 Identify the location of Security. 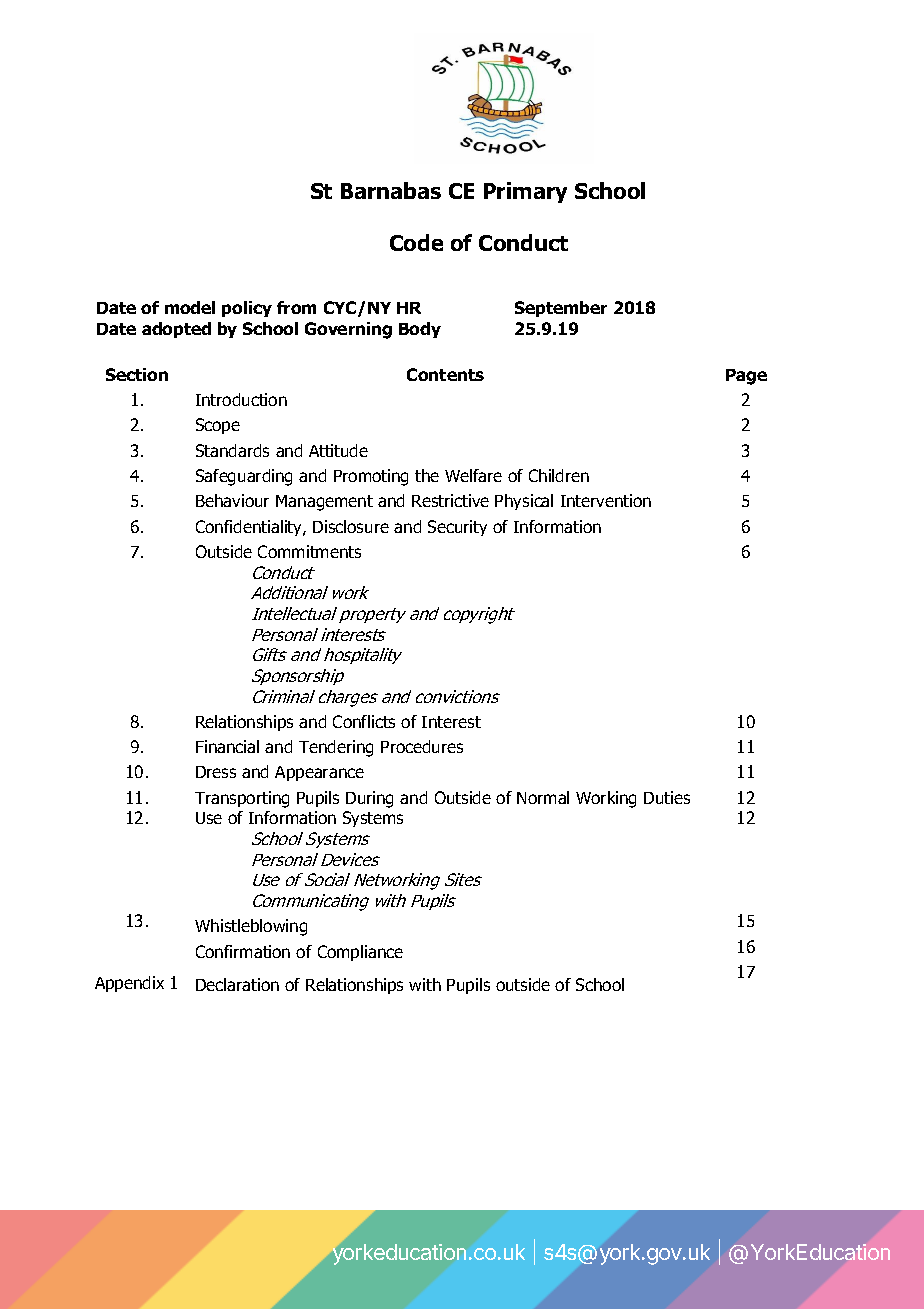
(457, 528).
